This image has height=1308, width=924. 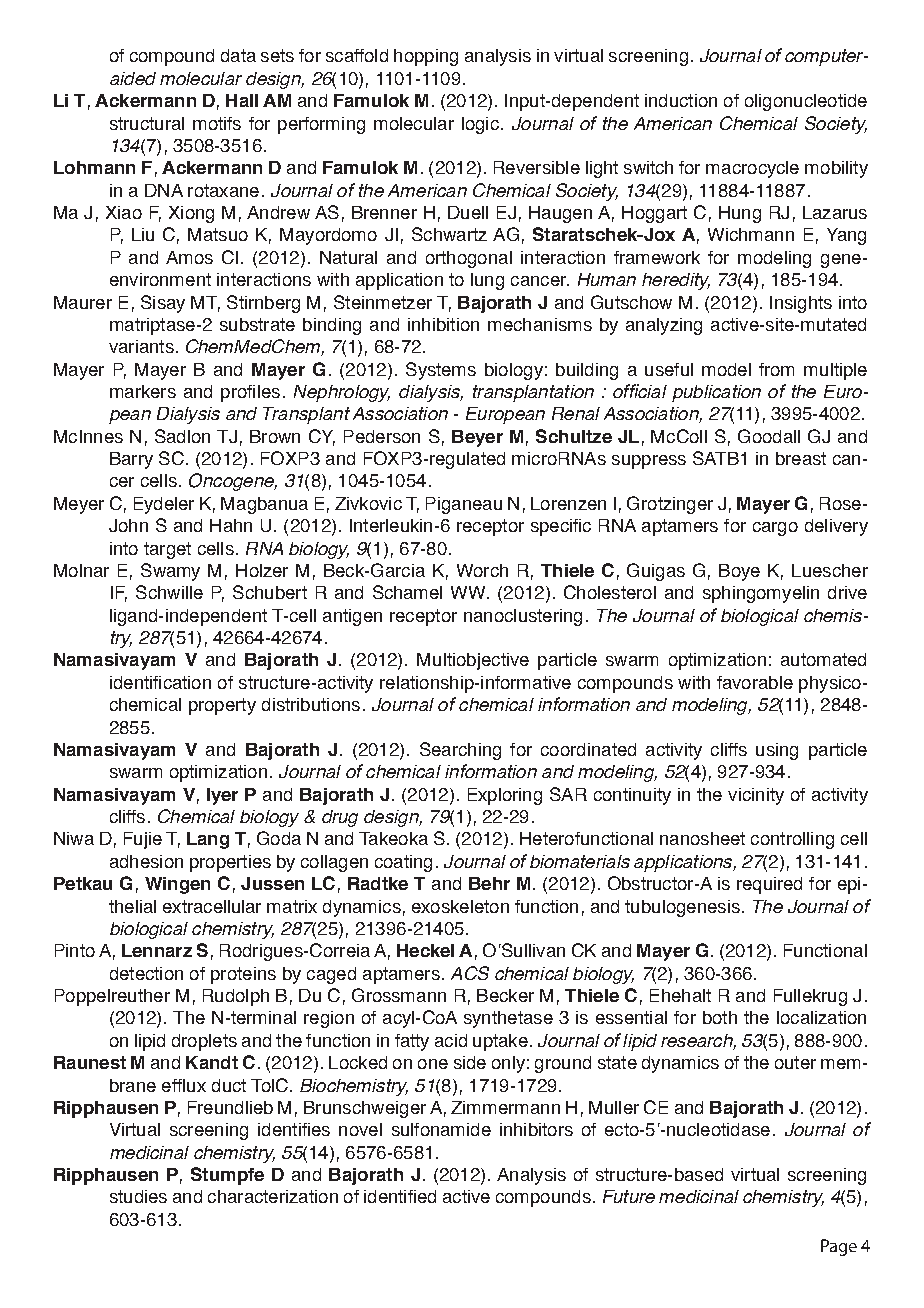 What do you see at coordinates (776, 369) in the image?
I see `from` at bounding box center [776, 369].
